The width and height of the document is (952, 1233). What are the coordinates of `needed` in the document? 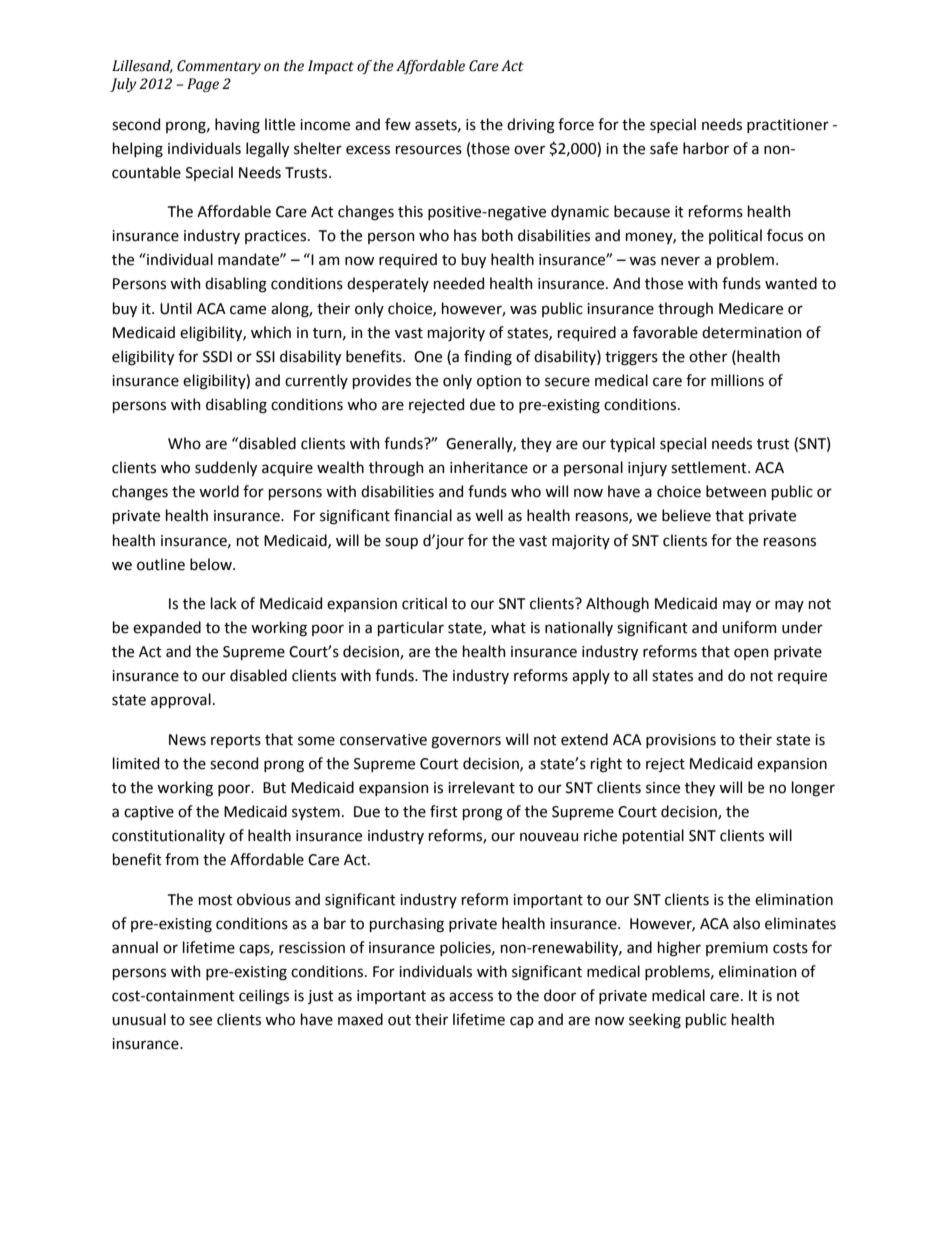 It's located at (459, 283).
